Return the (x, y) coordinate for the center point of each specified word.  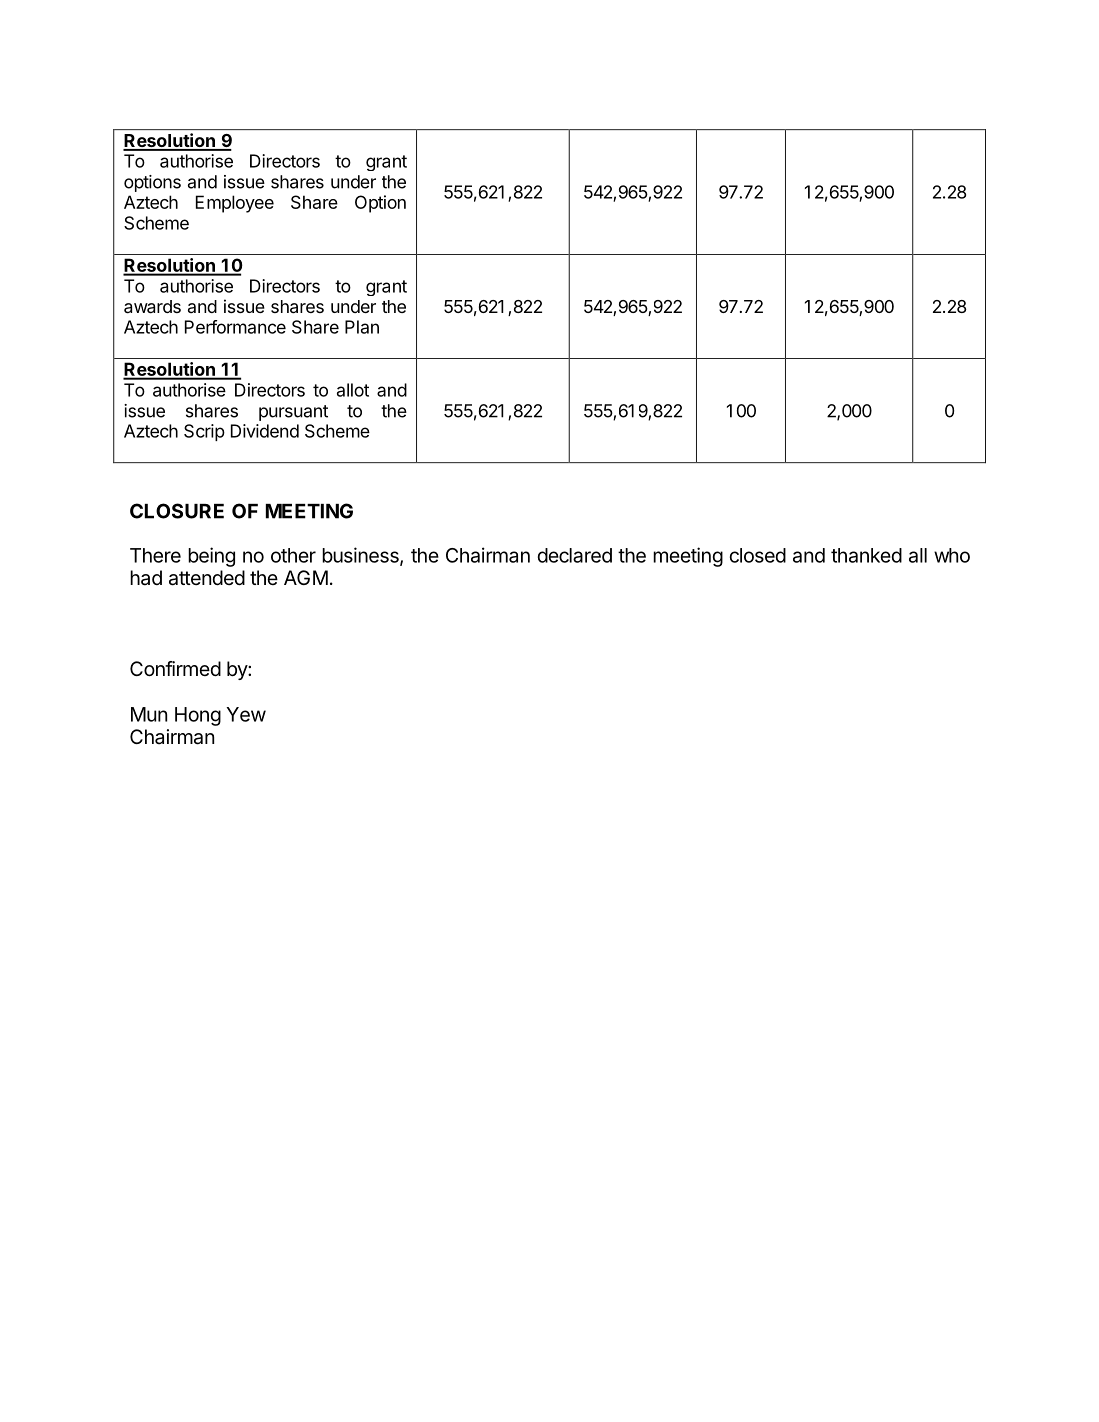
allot (353, 390)
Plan (362, 327)
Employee (235, 204)
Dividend (265, 431)
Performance (235, 327)
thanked (866, 555)
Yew (246, 714)
